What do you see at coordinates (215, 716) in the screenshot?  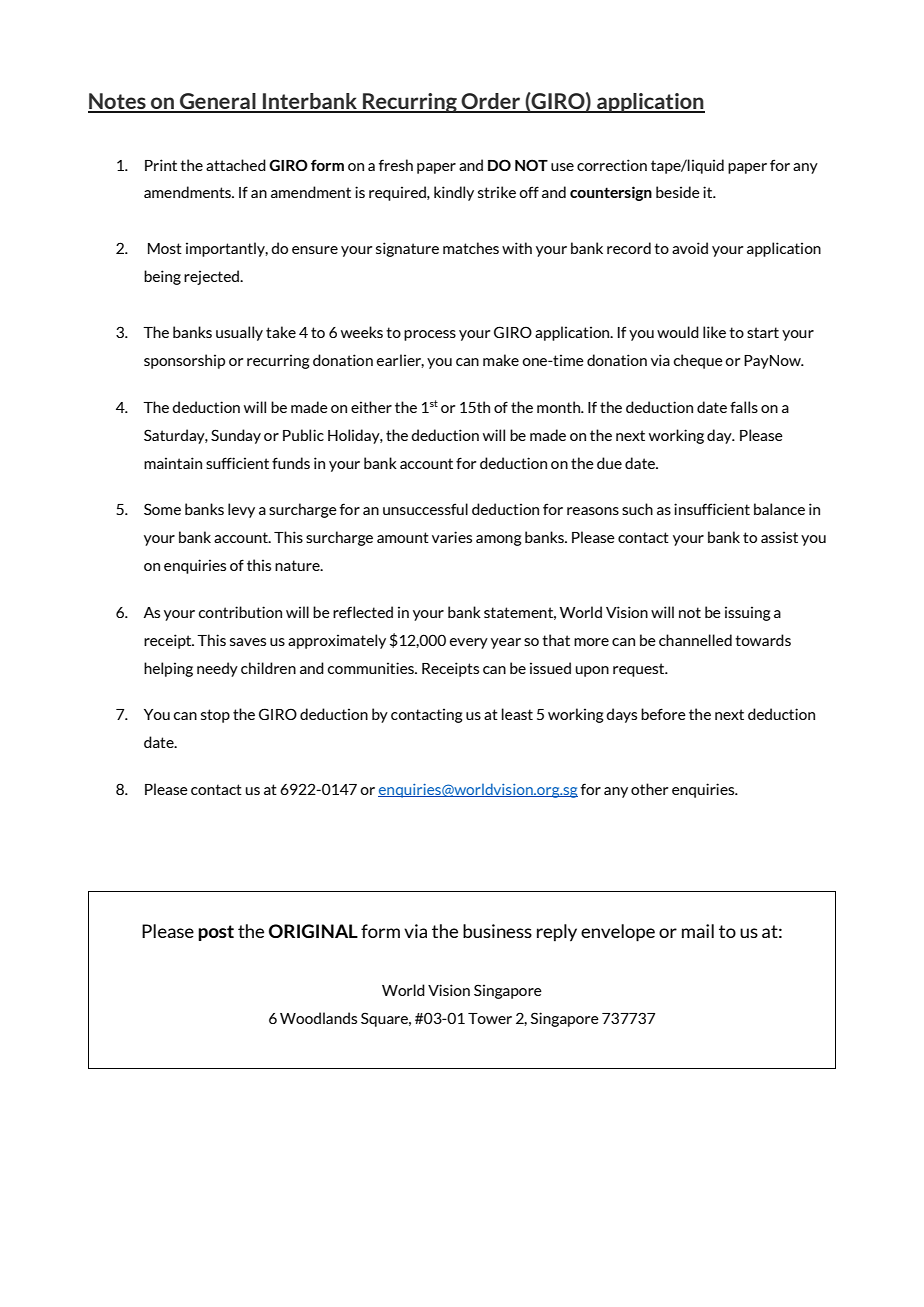 I see `stop` at bounding box center [215, 716].
